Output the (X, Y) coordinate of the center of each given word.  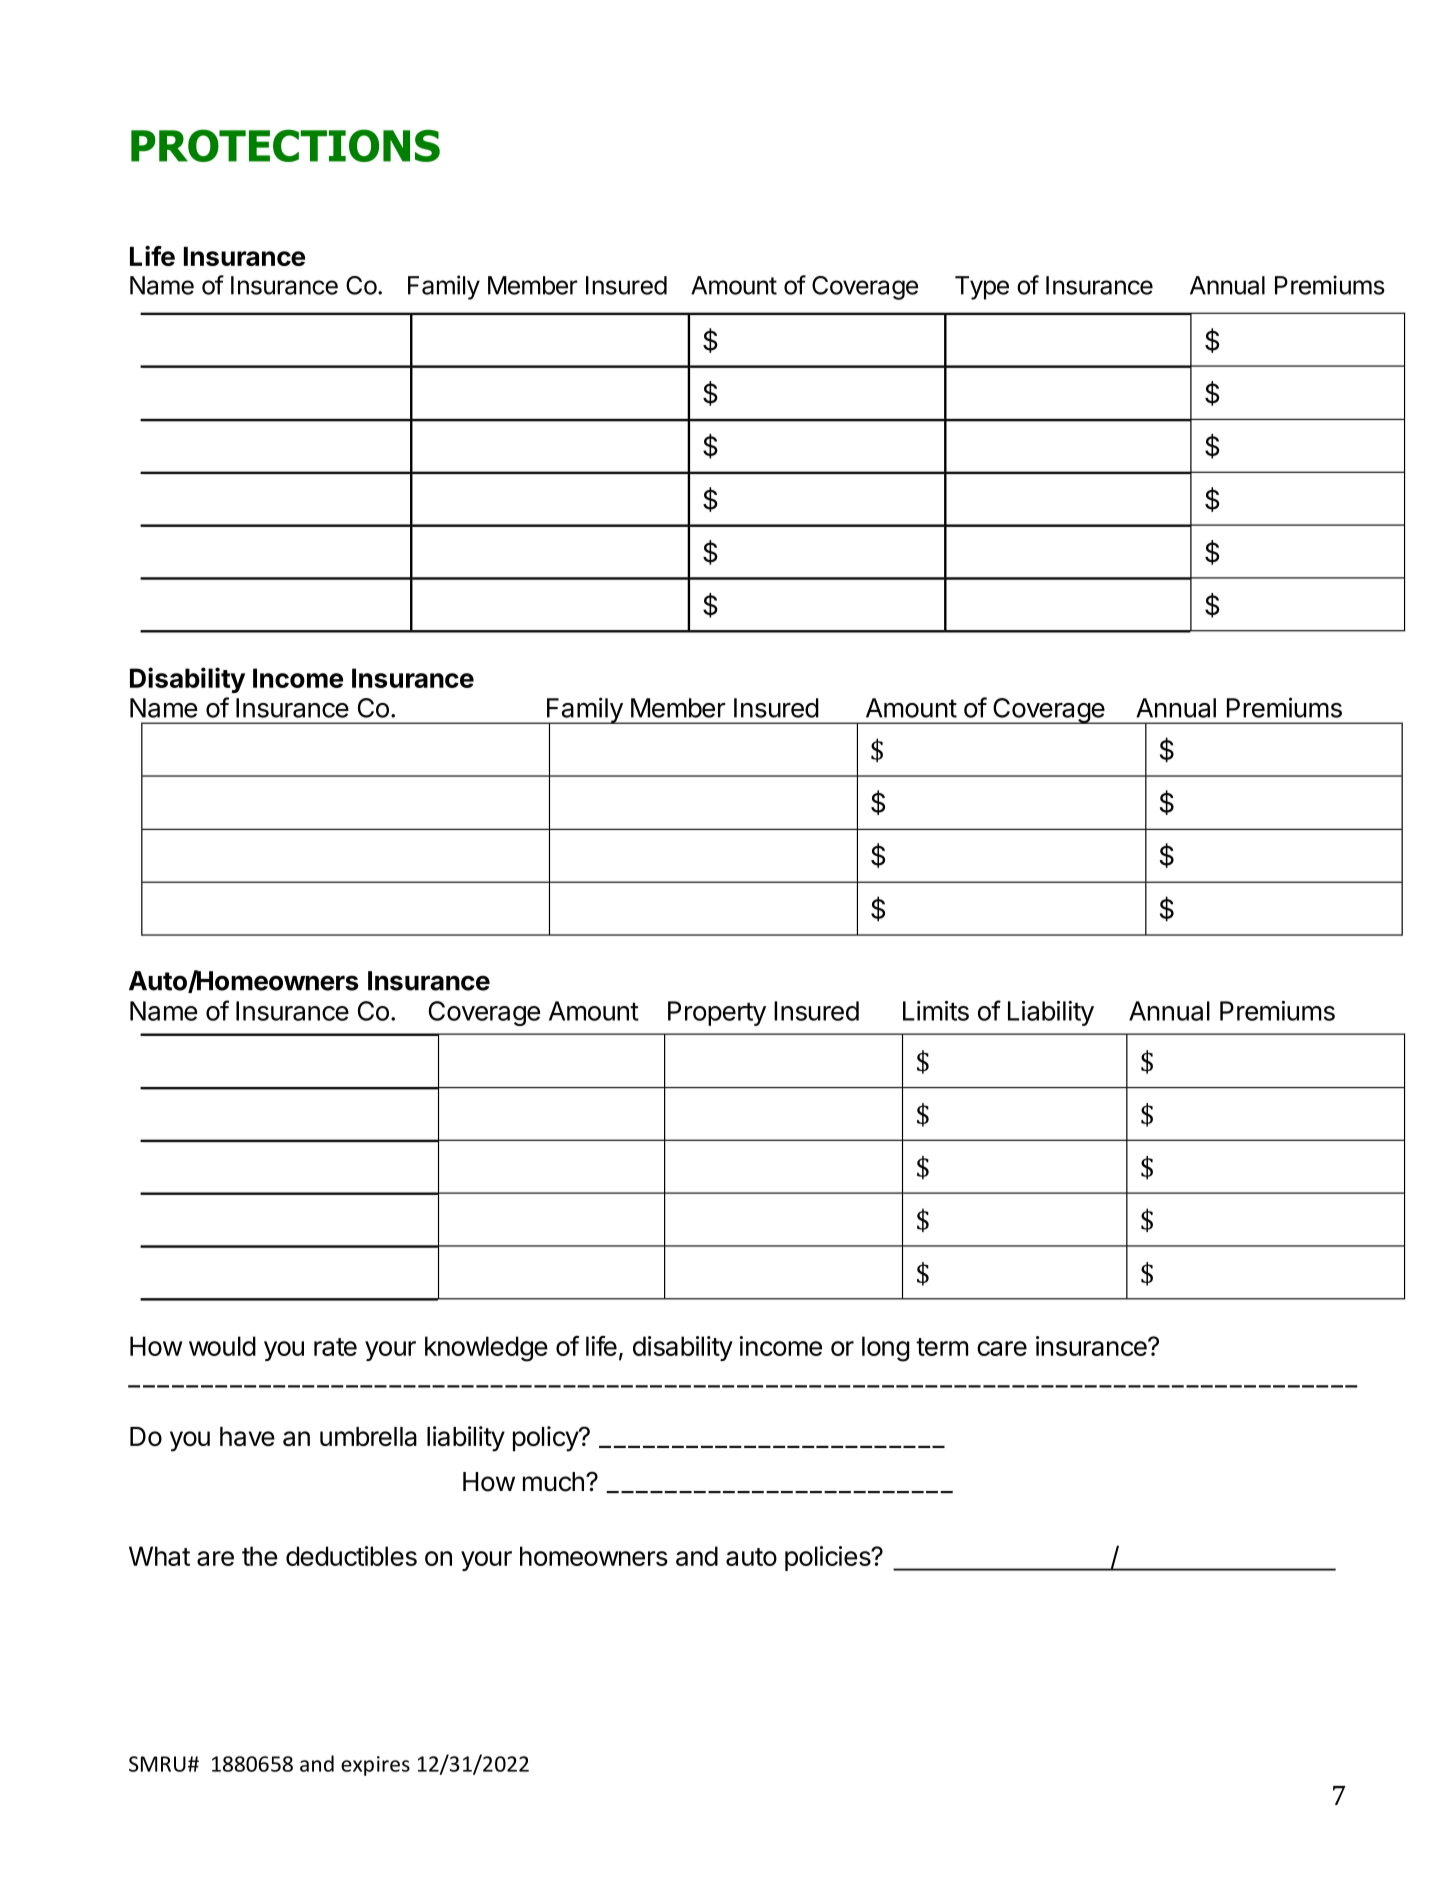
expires (375, 1766)
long (885, 1349)
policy (546, 1439)
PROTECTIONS (285, 145)
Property (717, 1013)
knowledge (486, 1349)
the (259, 1556)
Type (982, 288)
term (942, 1347)
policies (829, 1558)
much (553, 1482)
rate (335, 1347)
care (1002, 1348)
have (247, 1436)
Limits (936, 1011)
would (222, 1346)
